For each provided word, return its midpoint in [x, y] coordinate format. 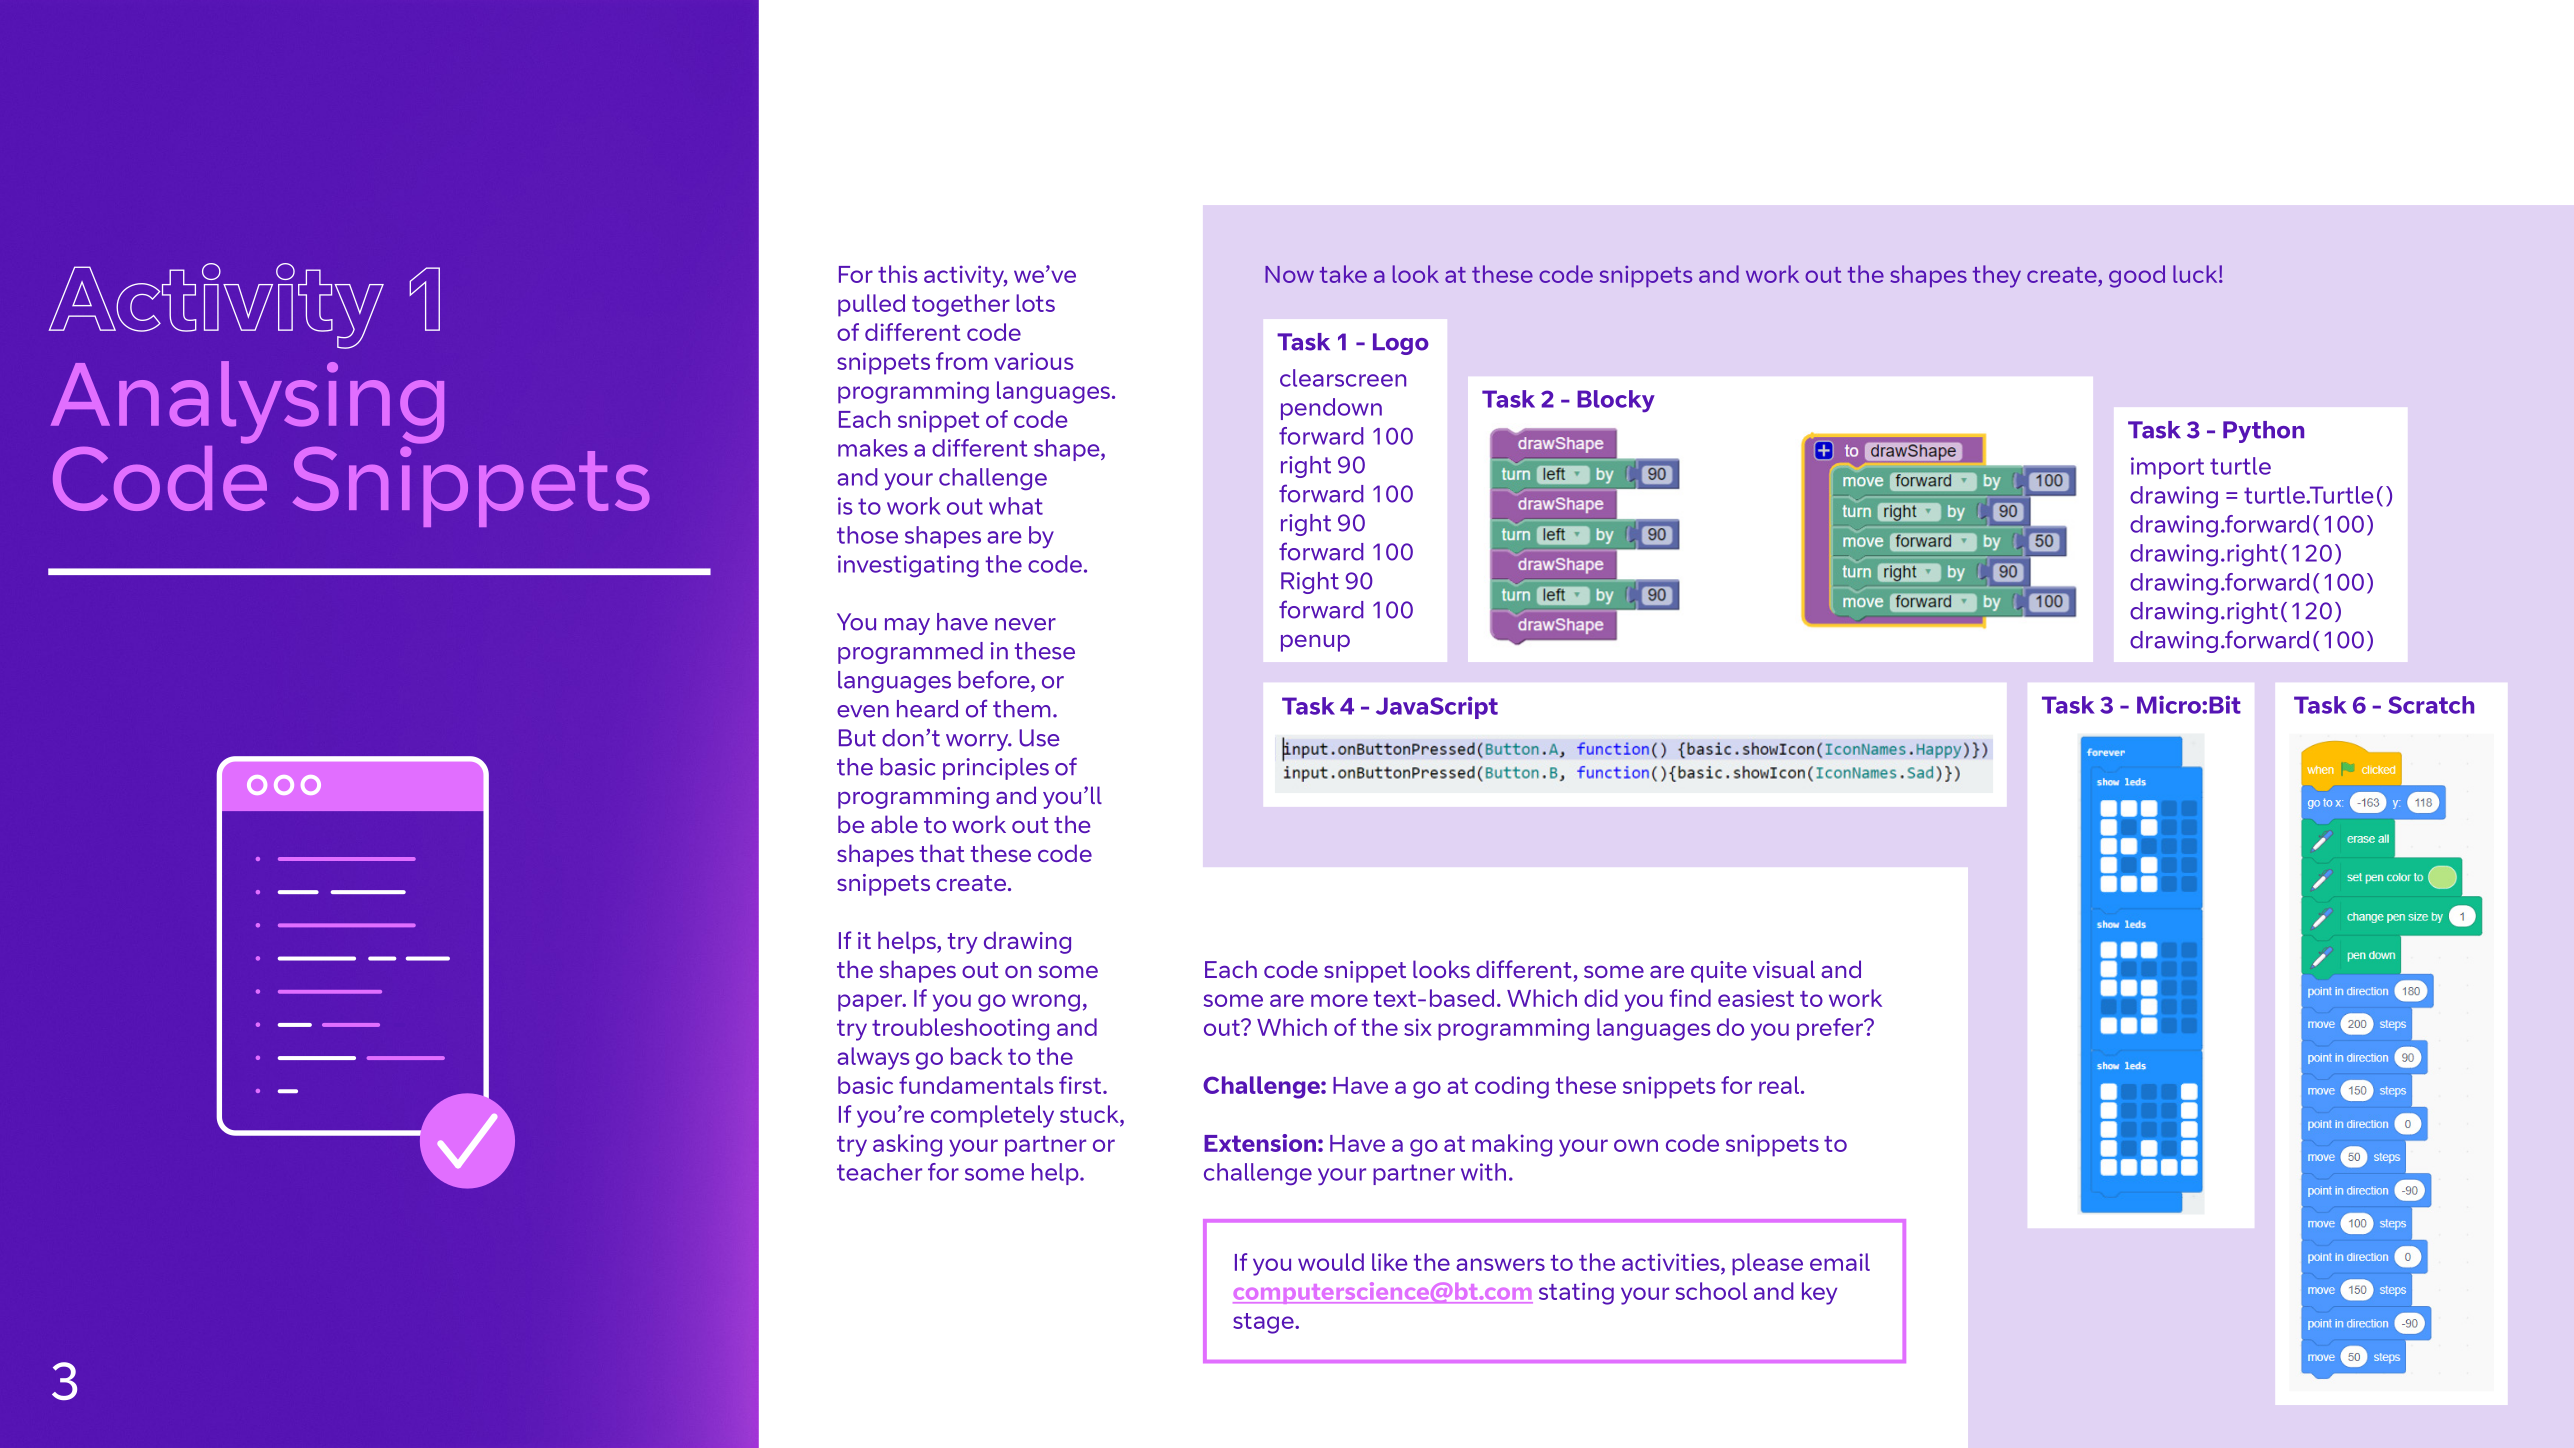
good [2137, 276]
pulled [871, 305]
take [1343, 274]
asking [907, 1145]
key [1819, 1293]
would [1331, 1262]
